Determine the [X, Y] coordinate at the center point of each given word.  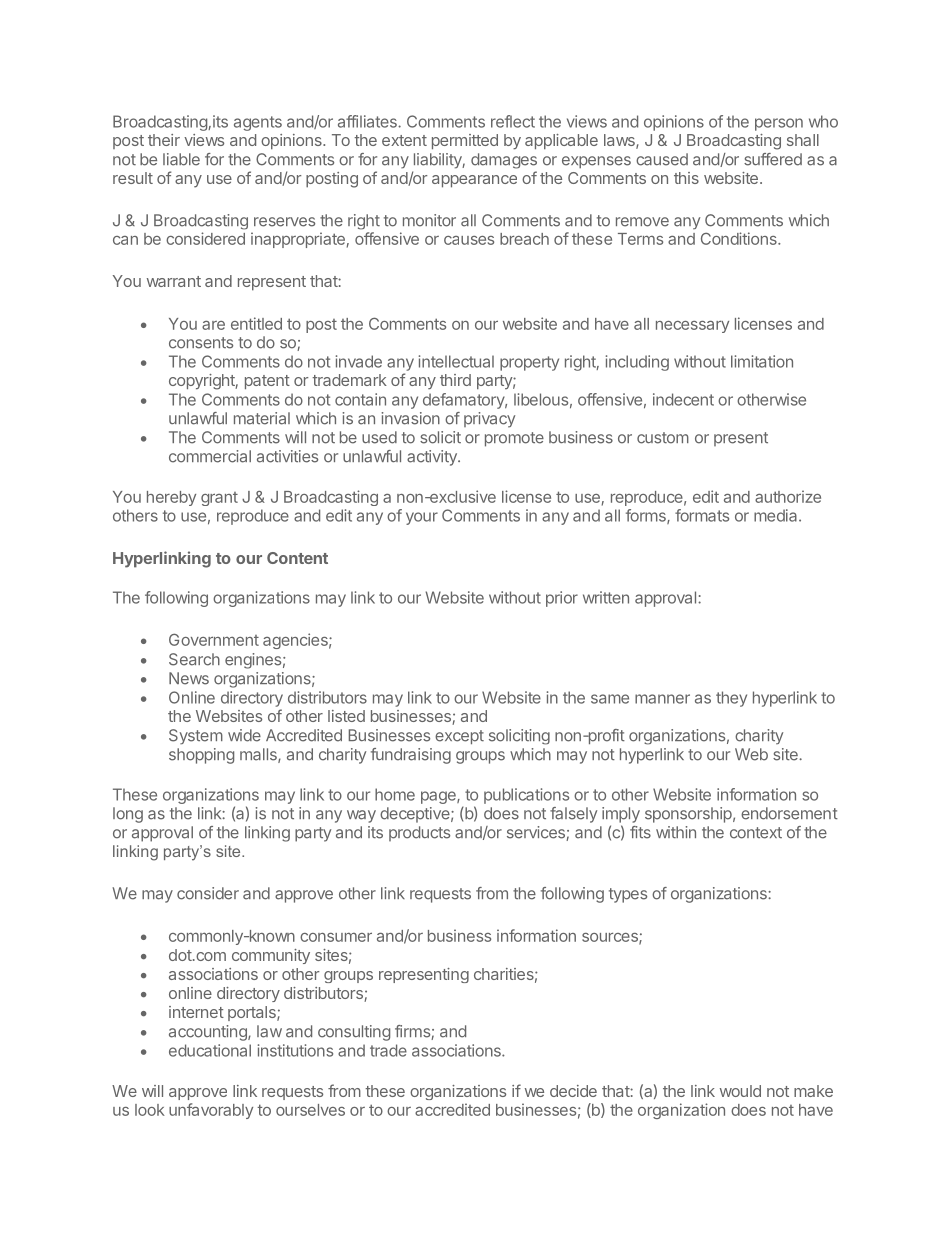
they [731, 699]
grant [219, 499]
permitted [465, 141]
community [271, 956]
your [422, 518]
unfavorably [211, 1111]
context [756, 833]
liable [181, 159]
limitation [762, 361]
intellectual [456, 361]
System [196, 736]
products [419, 833]
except [459, 737]
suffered [773, 159]
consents [201, 343]
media [777, 515]
